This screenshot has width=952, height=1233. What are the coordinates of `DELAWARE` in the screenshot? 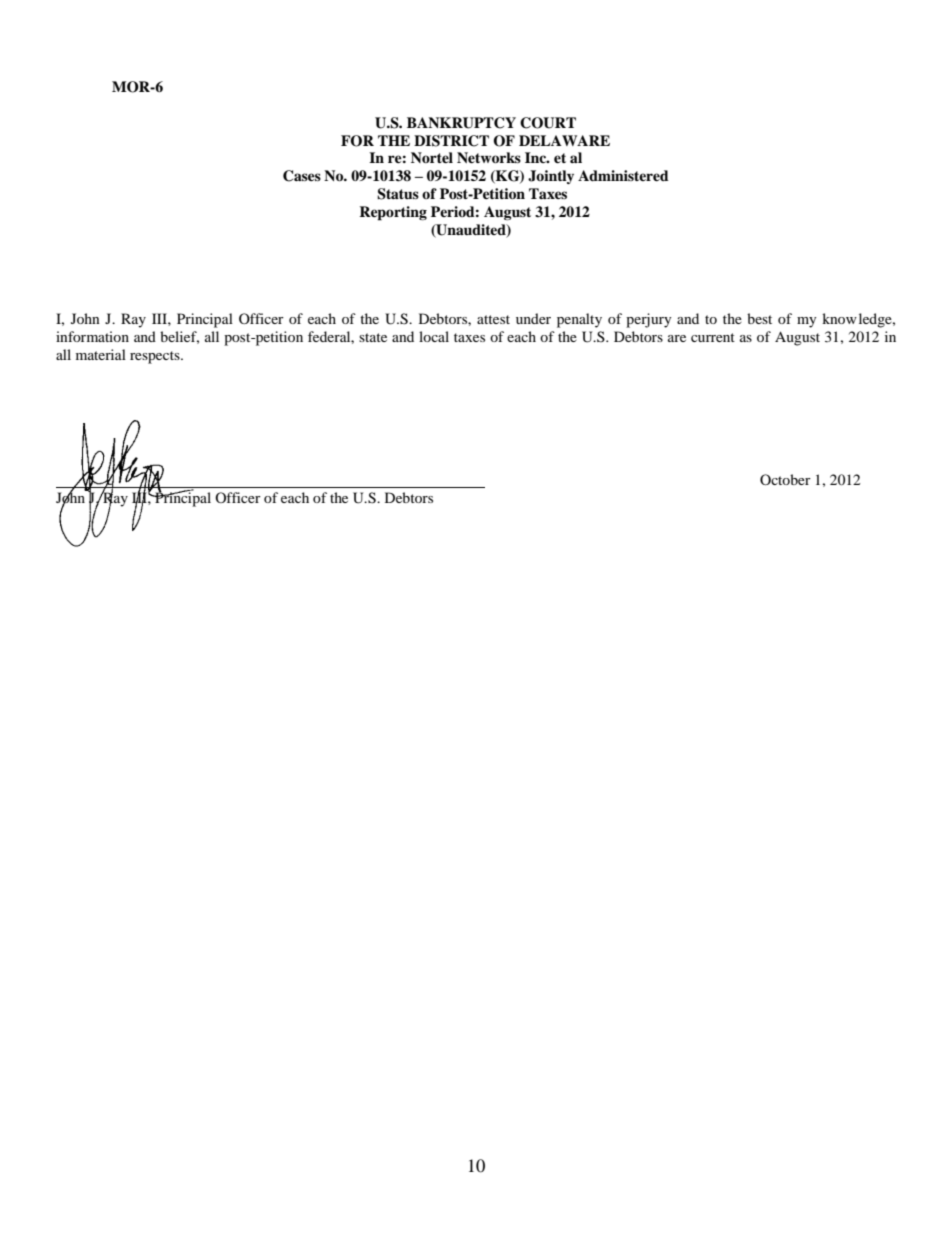 It's located at (564, 140).
